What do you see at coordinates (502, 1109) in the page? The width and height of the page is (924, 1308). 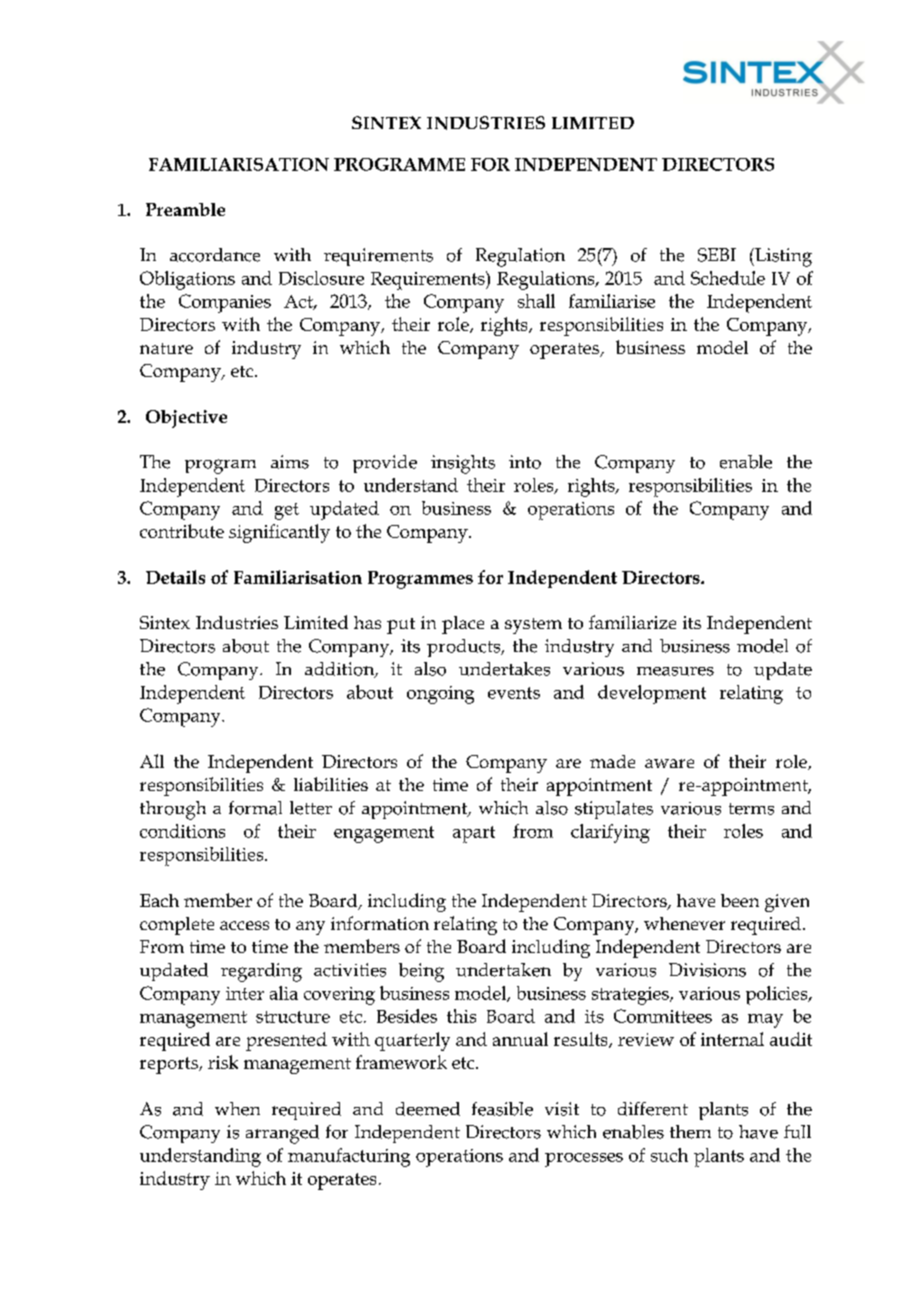 I see `feasible` at bounding box center [502, 1109].
